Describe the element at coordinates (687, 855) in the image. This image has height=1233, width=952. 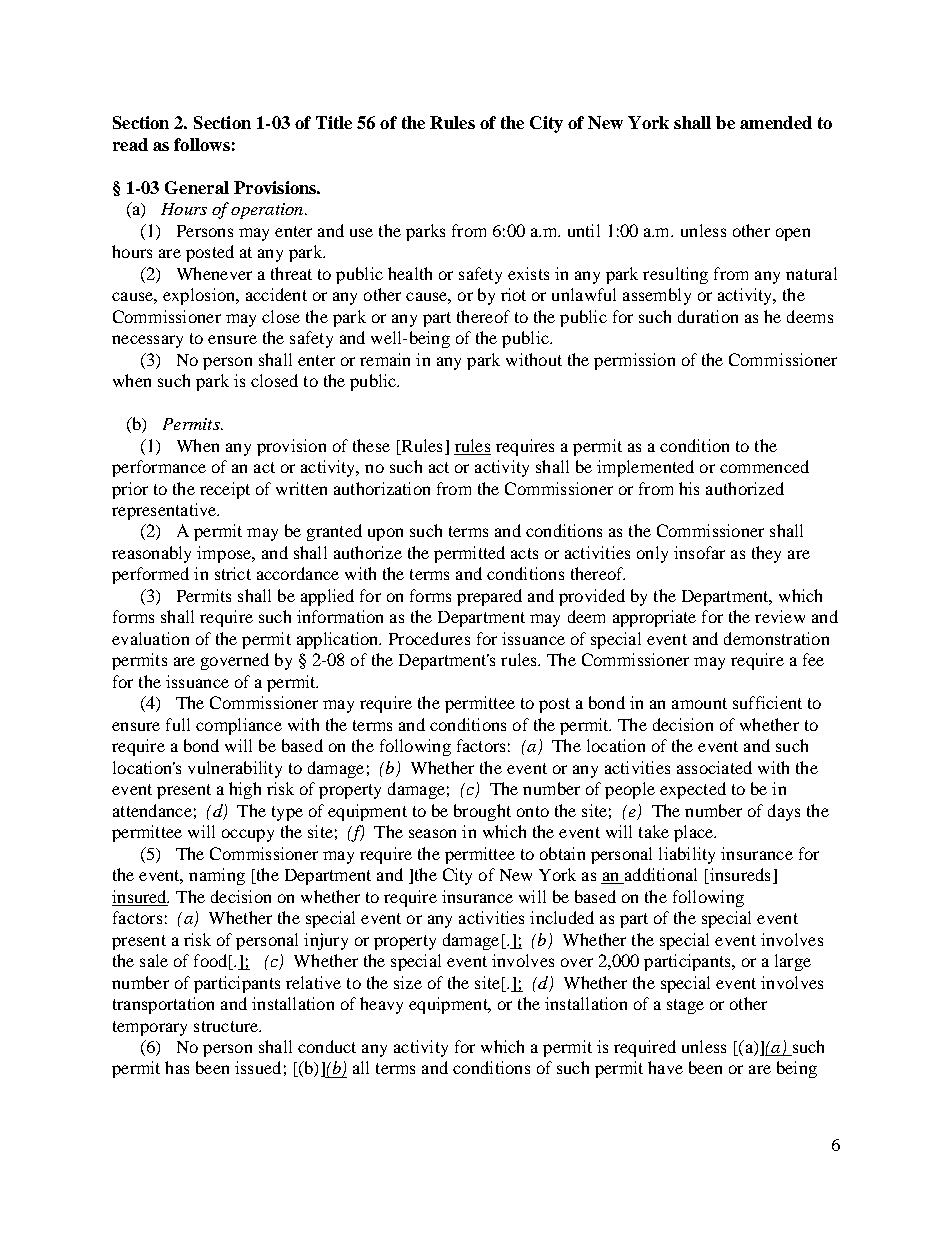
I see `liability` at that location.
